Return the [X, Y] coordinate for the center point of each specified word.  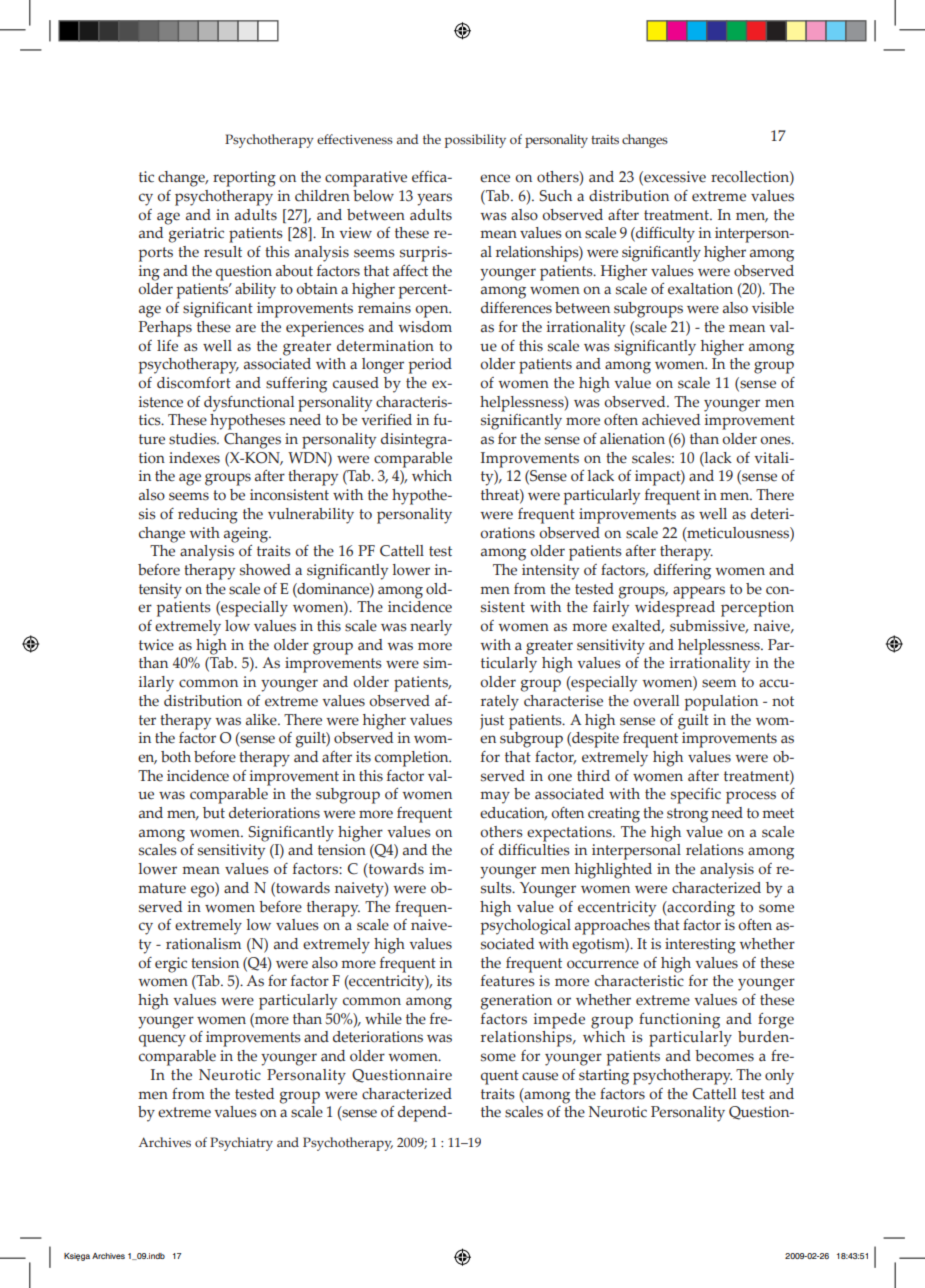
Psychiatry [241, 1144]
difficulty [664, 235]
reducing [208, 516]
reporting [244, 179]
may [495, 797]
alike [262, 720]
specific [696, 796]
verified [386, 420]
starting [604, 1077]
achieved [671, 420]
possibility [475, 141]
